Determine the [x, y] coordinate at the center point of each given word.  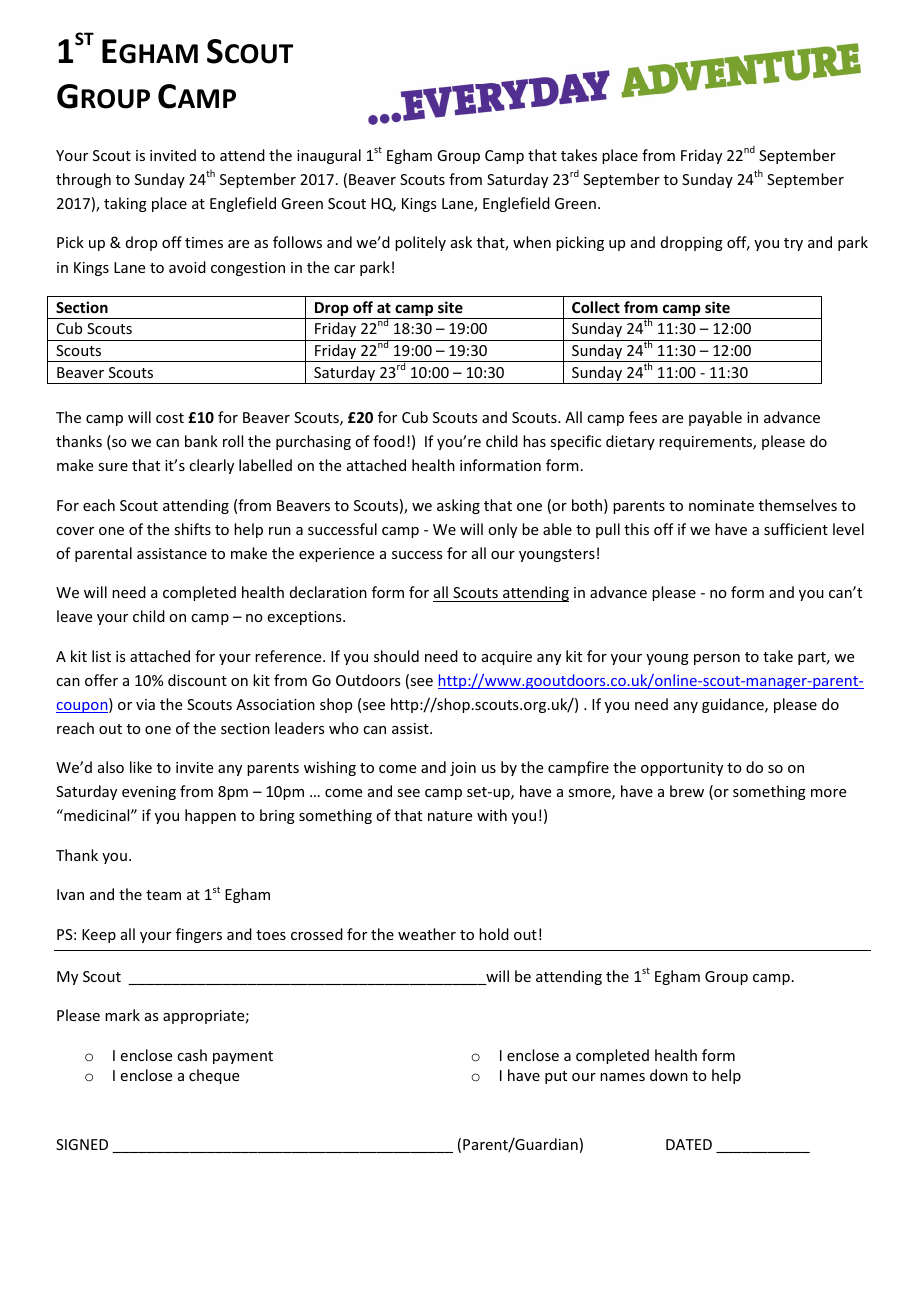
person [717, 659]
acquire [507, 658]
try [793, 244]
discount [197, 680]
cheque [214, 1076]
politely [420, 243]
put [556, 1077]
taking [125, 204]
